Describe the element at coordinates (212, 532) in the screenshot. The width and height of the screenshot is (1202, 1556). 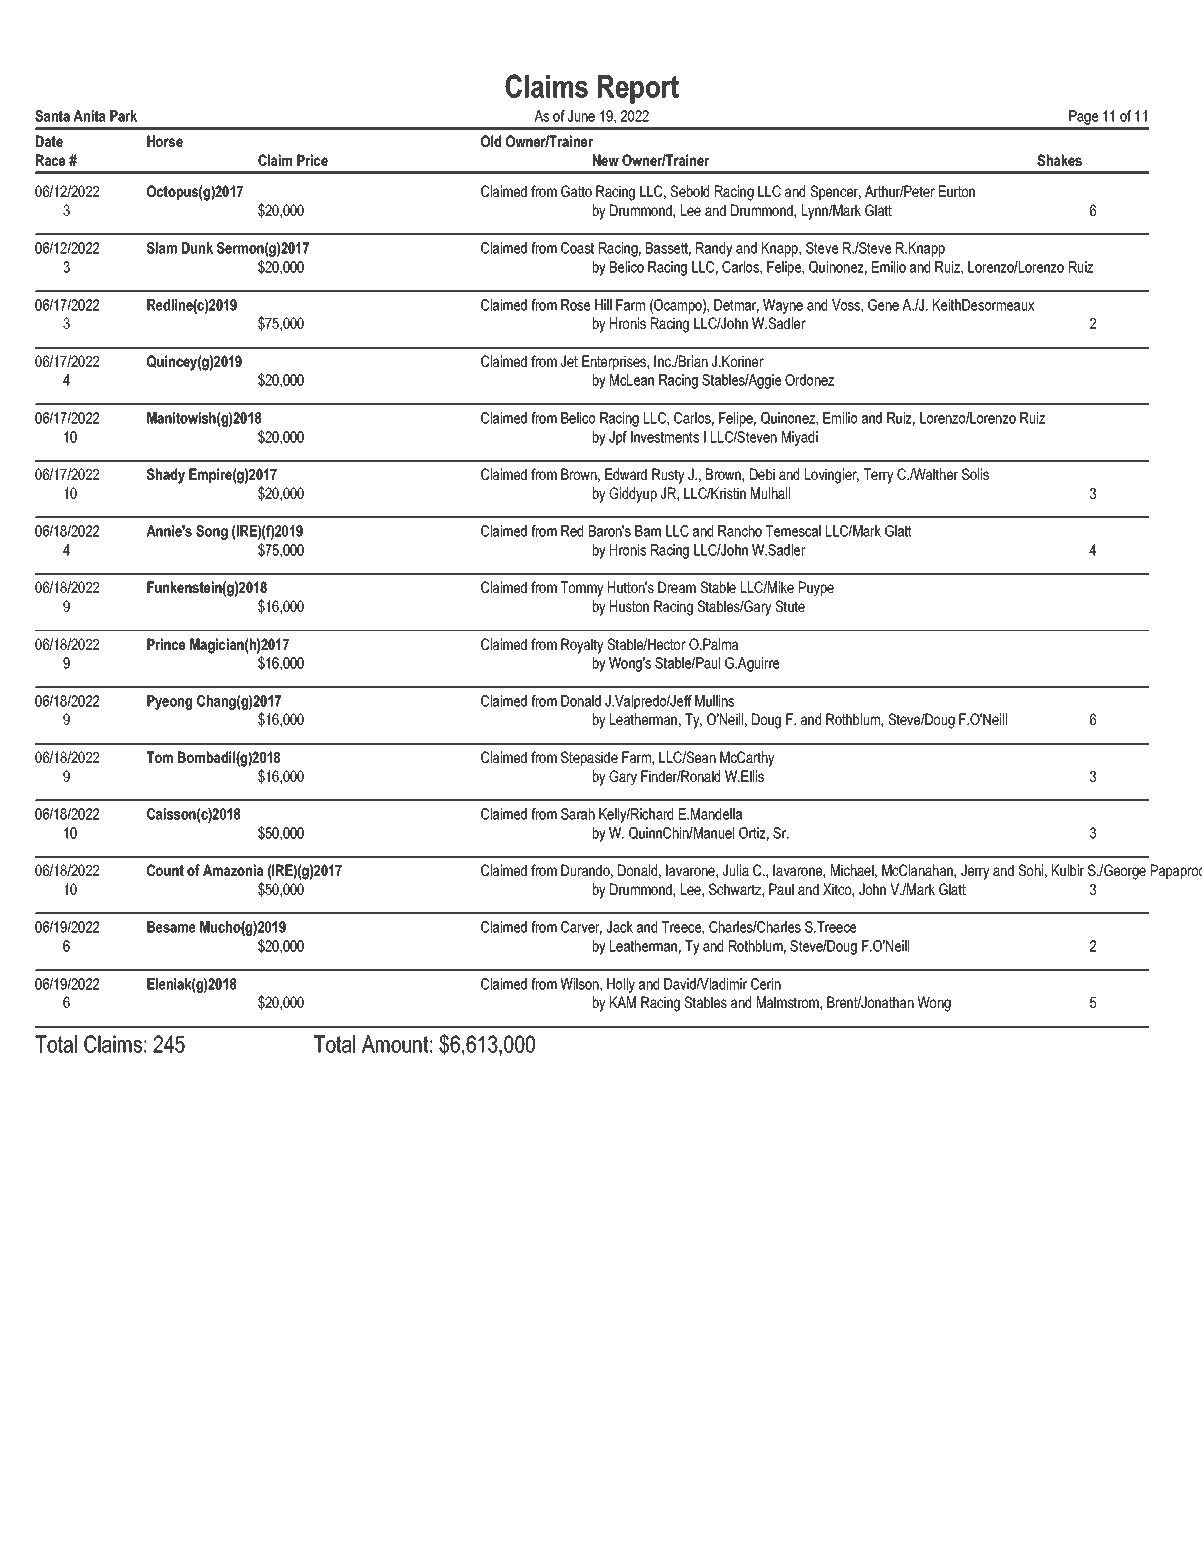
I see `Song` at that location.
